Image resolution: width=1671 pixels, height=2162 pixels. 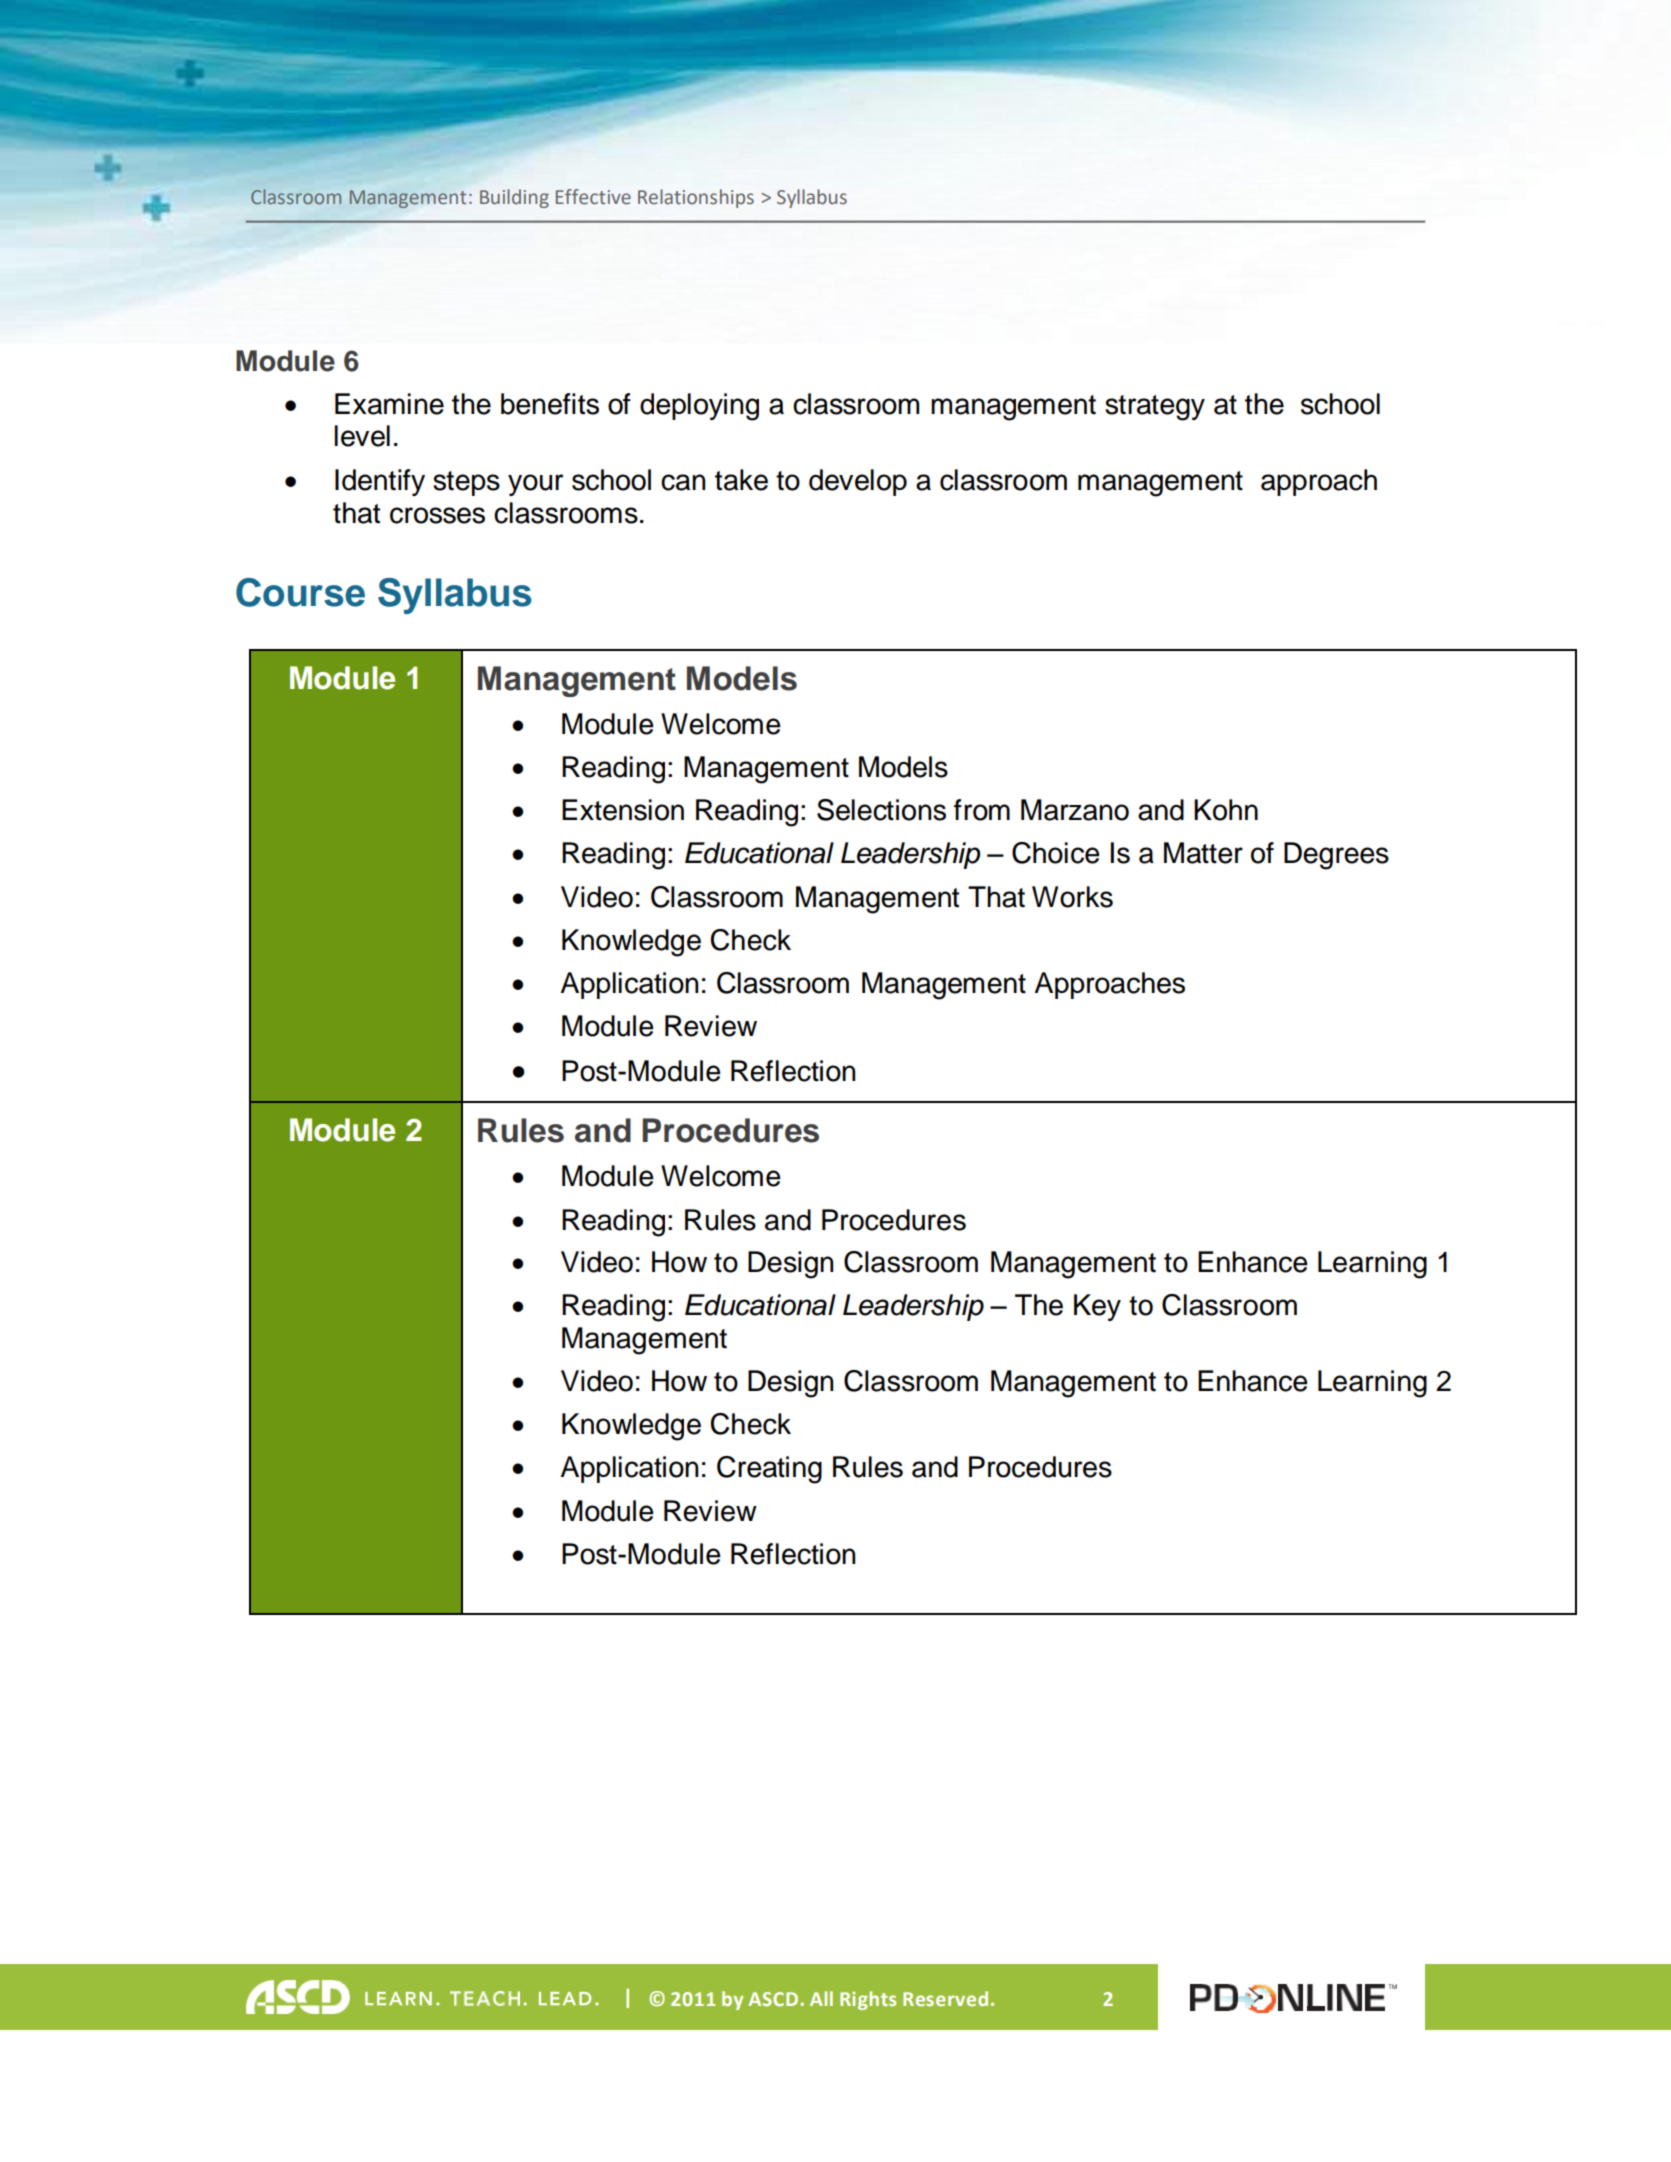 I want to click on Relationships, so click(x=696, y=198).
